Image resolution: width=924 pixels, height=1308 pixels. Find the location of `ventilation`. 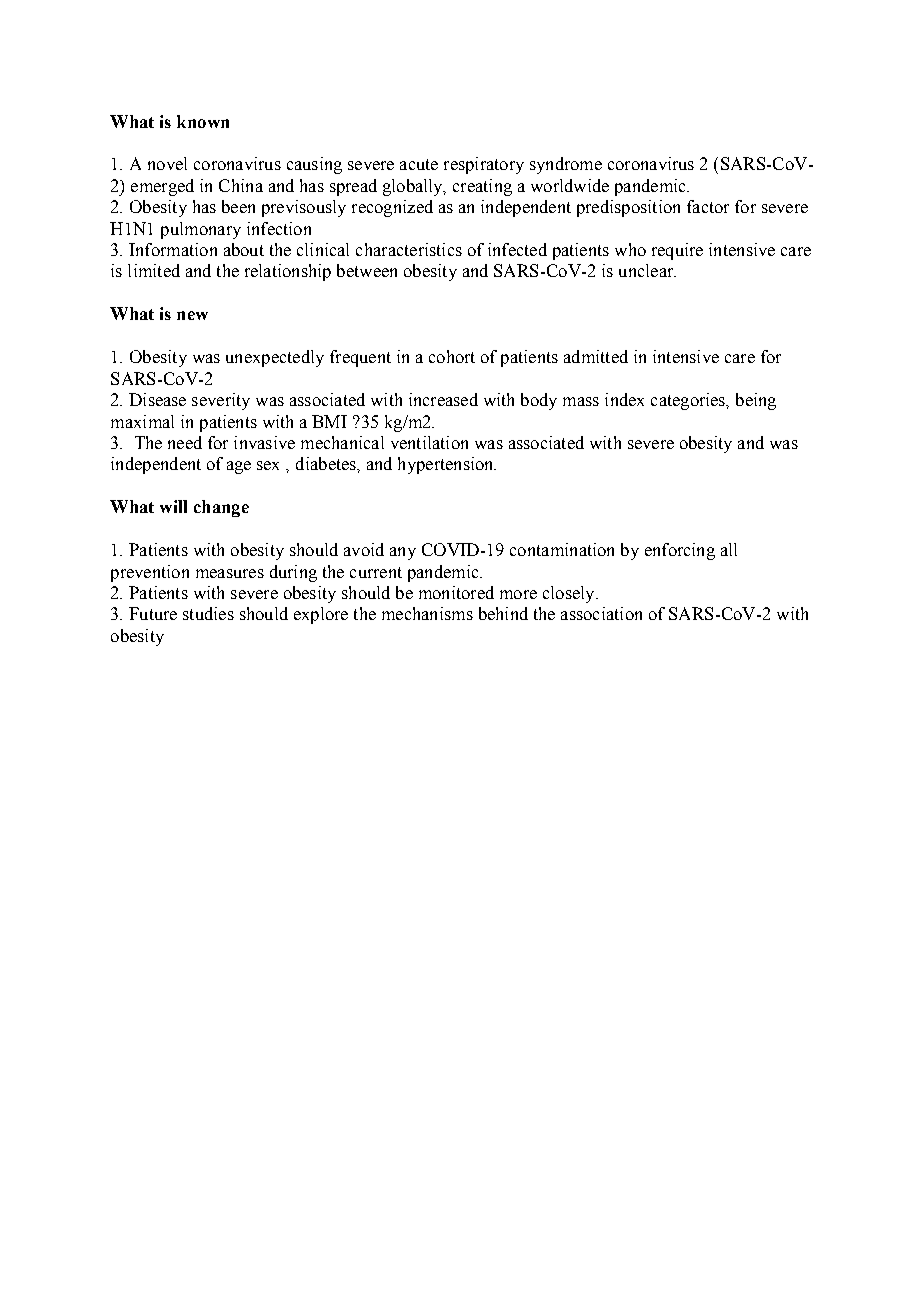

ventilation is located at coordinates (429, 442).
